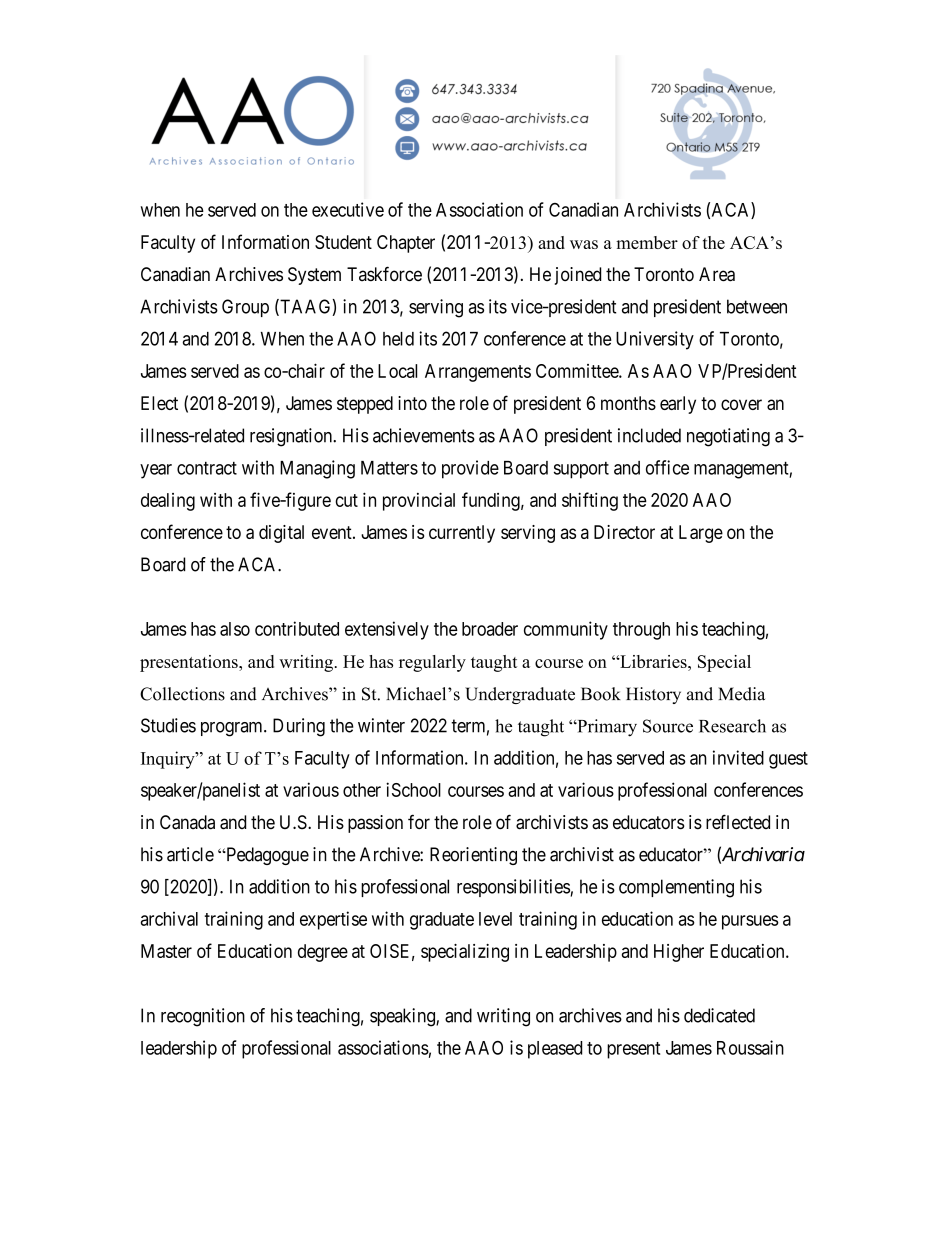 The image size is (952, 1233). What do you see at coordinates (403, 1017) in the image?
I see `speaking` at bounding box center [403, 1017].
